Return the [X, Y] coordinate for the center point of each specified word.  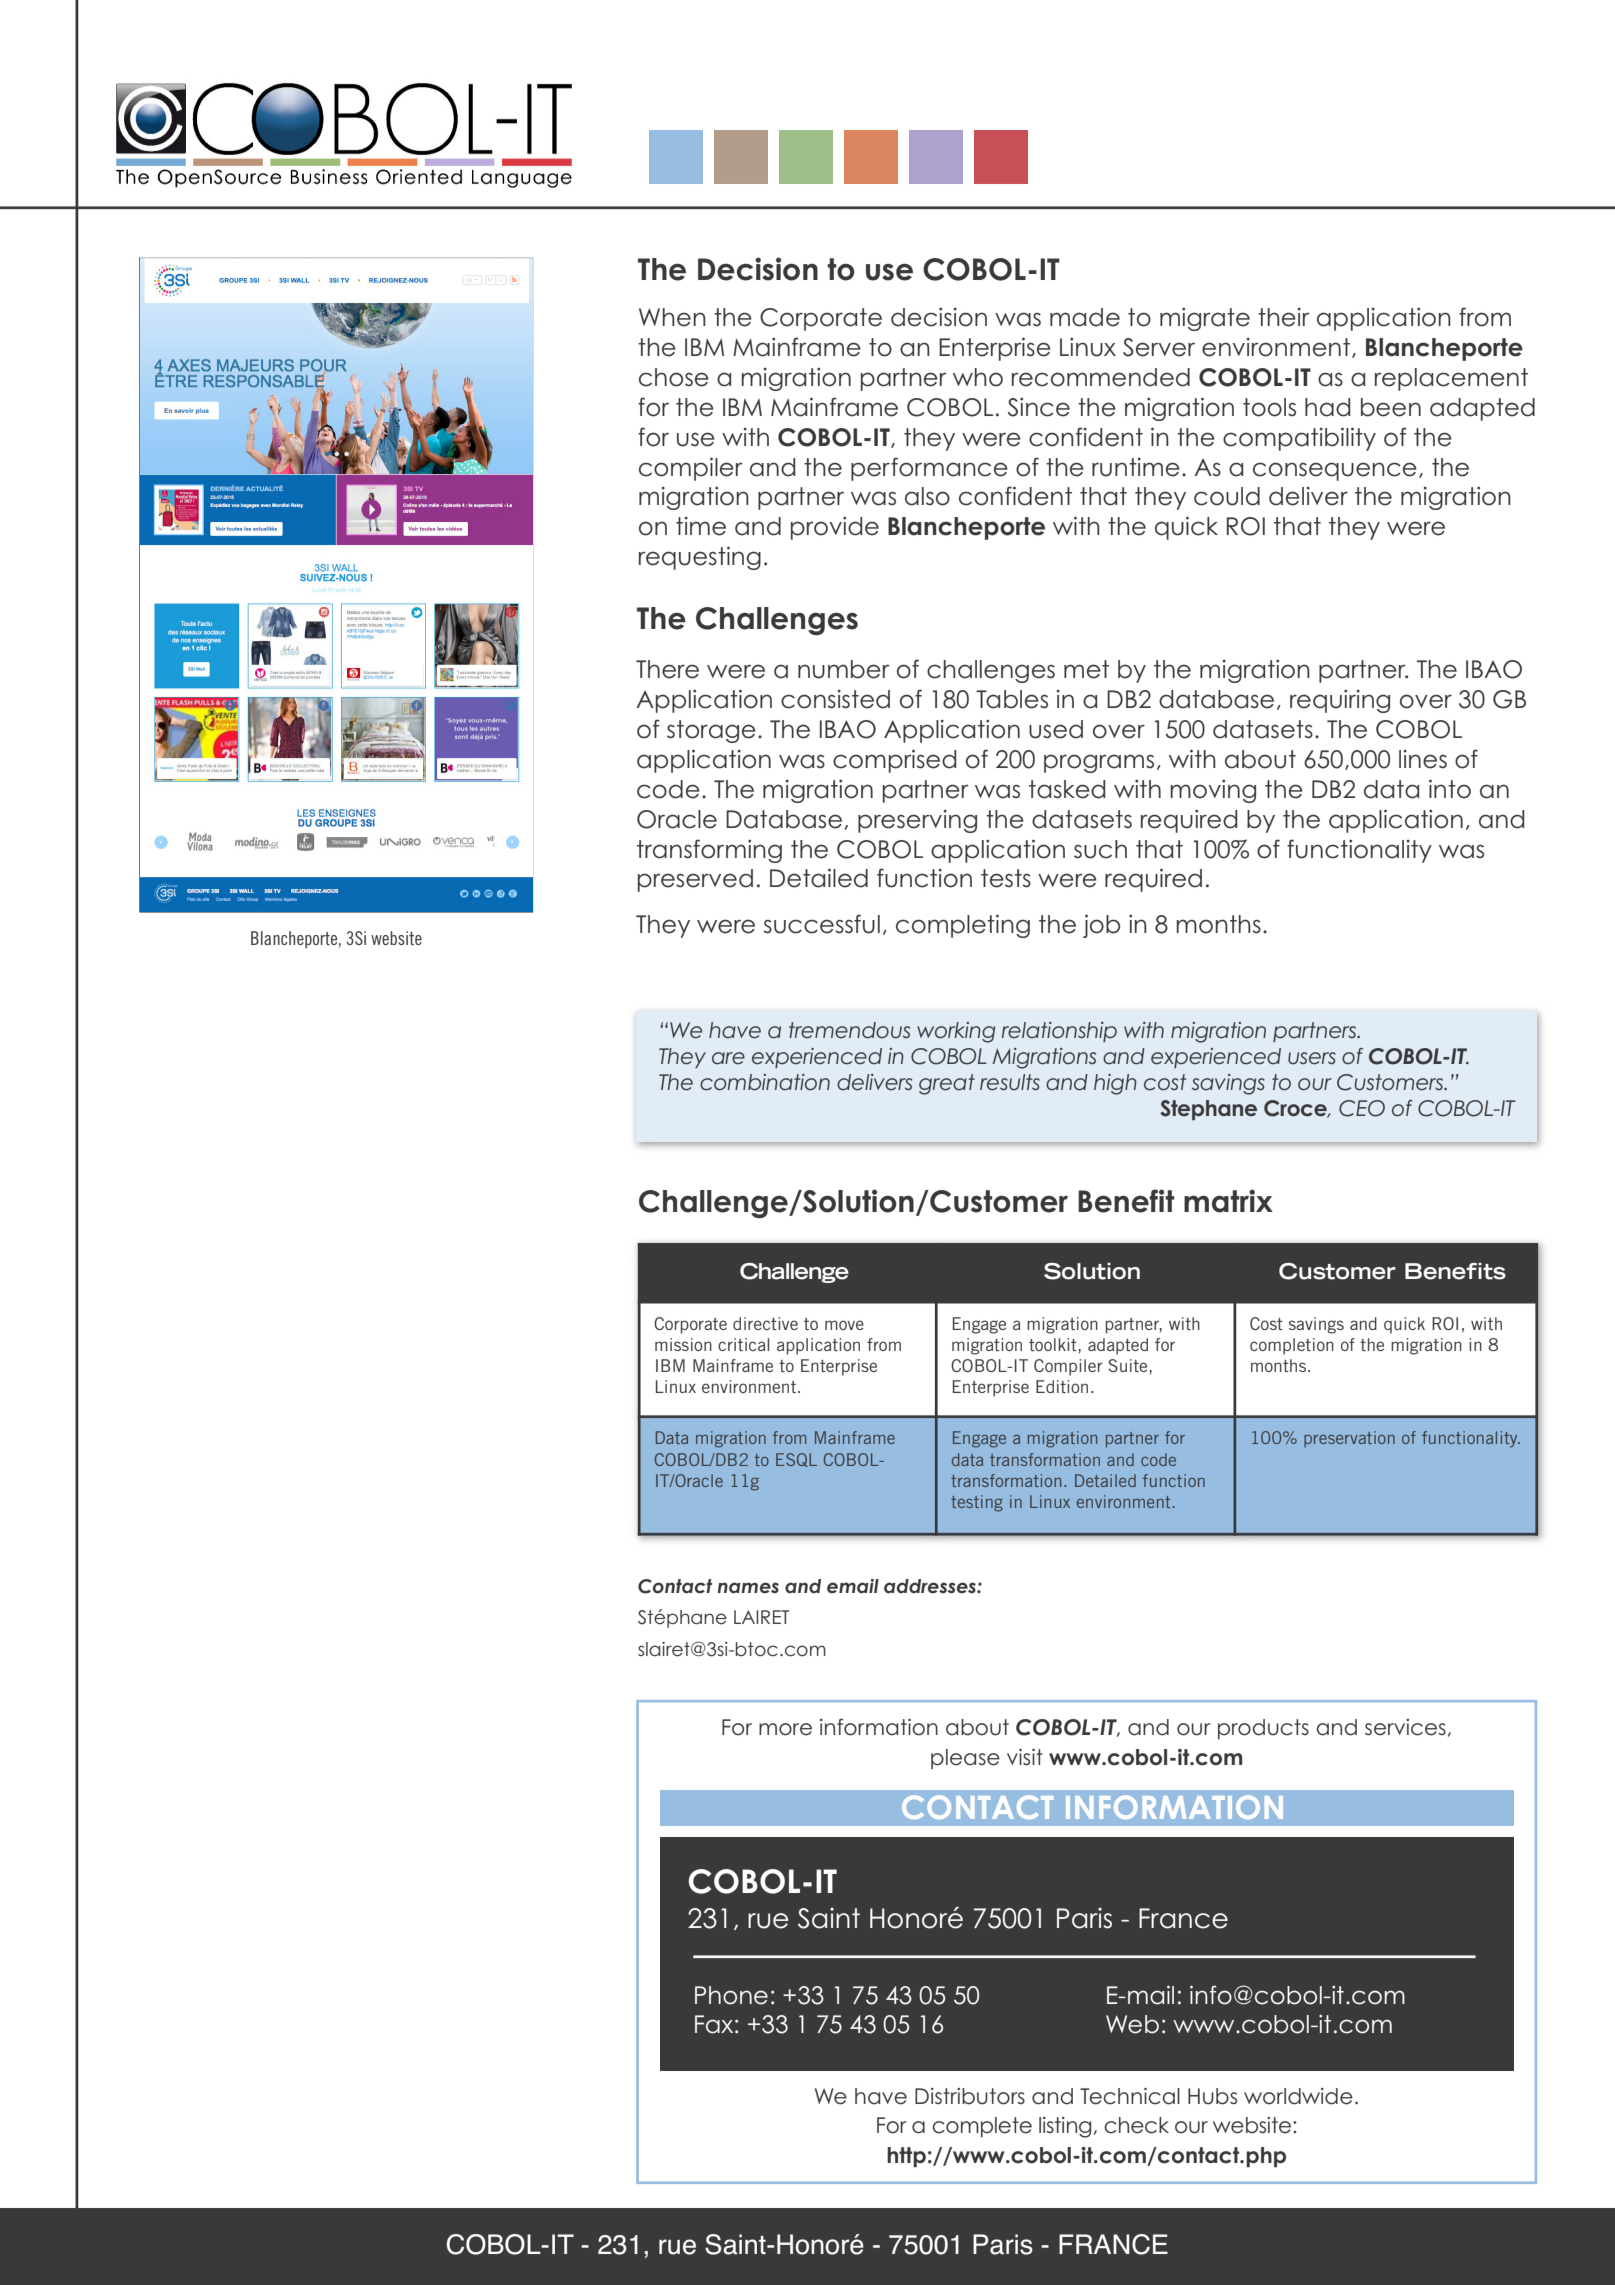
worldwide [1298, 2096]
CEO [1362, 1108]
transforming [709, 851]
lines [1423, 759]
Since [1039, 407]
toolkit [1054, 1344]
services [1405, 1727]
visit [1025, 1757]
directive [765, 1323]
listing [1065, 2127]
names [748, 1588]
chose [674, 377]
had [1328, 407]
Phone [731, 1995]
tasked [1067, 789]
